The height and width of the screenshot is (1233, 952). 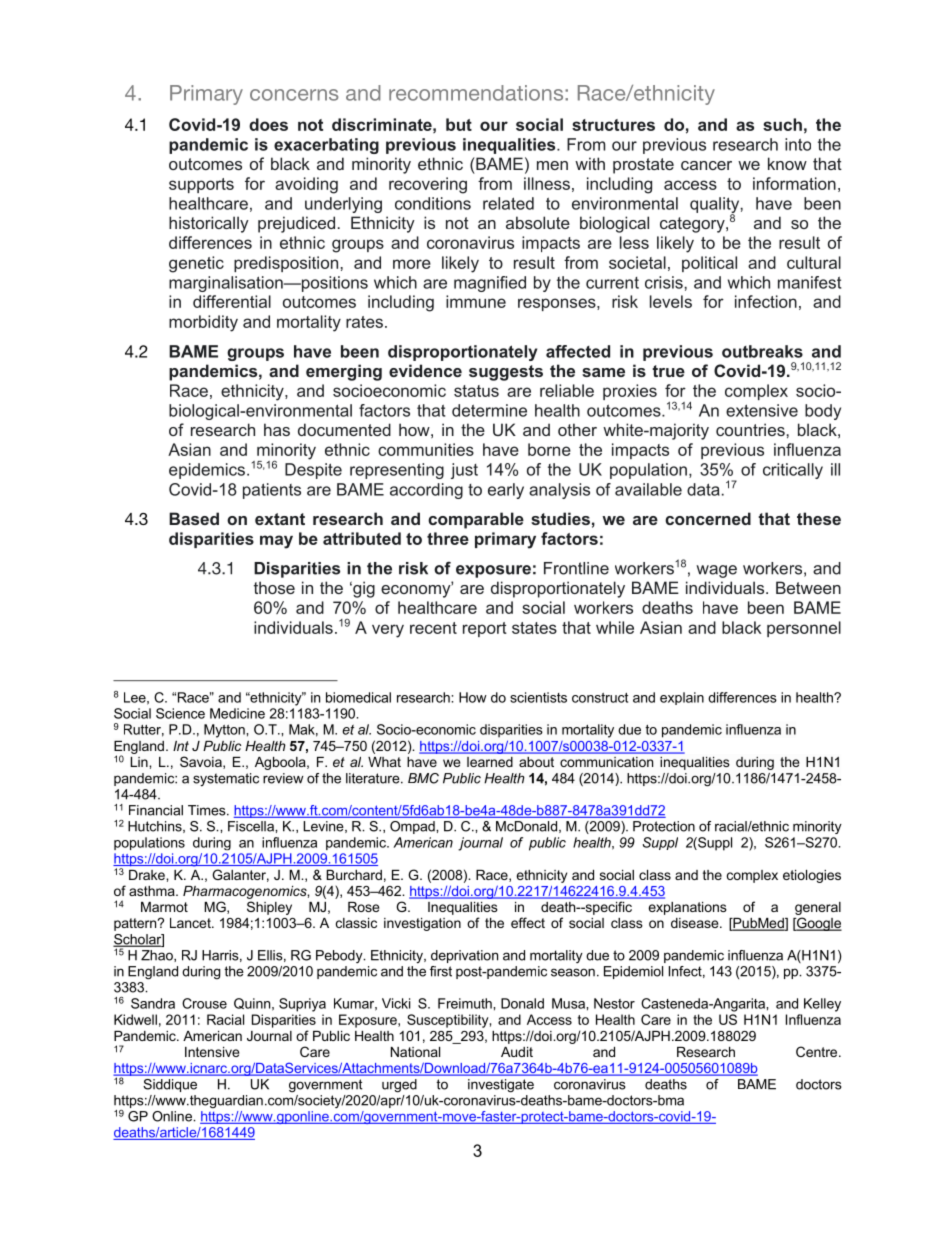 I want to click on systematic, so click(x=226, y=779).
